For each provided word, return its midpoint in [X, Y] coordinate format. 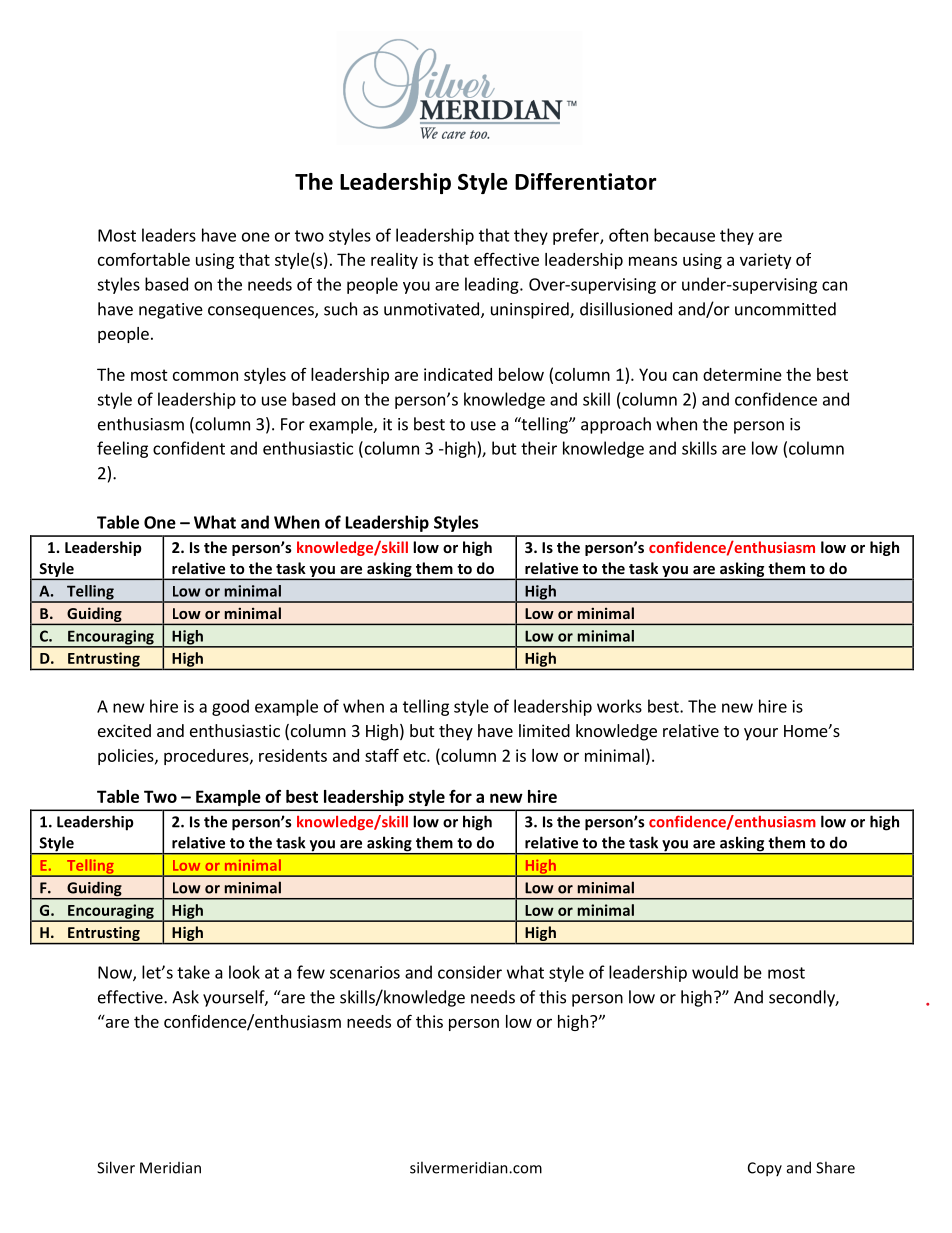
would [715, 972]
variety [765, 261]
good [230, 707]
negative [171, 311]
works [619, 706]
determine [742, 374]
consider [470, 972]
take [193, 972]
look [244, 972]
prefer [577, 236]
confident [189, 448]
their [539, 448]
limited [544, 730]
